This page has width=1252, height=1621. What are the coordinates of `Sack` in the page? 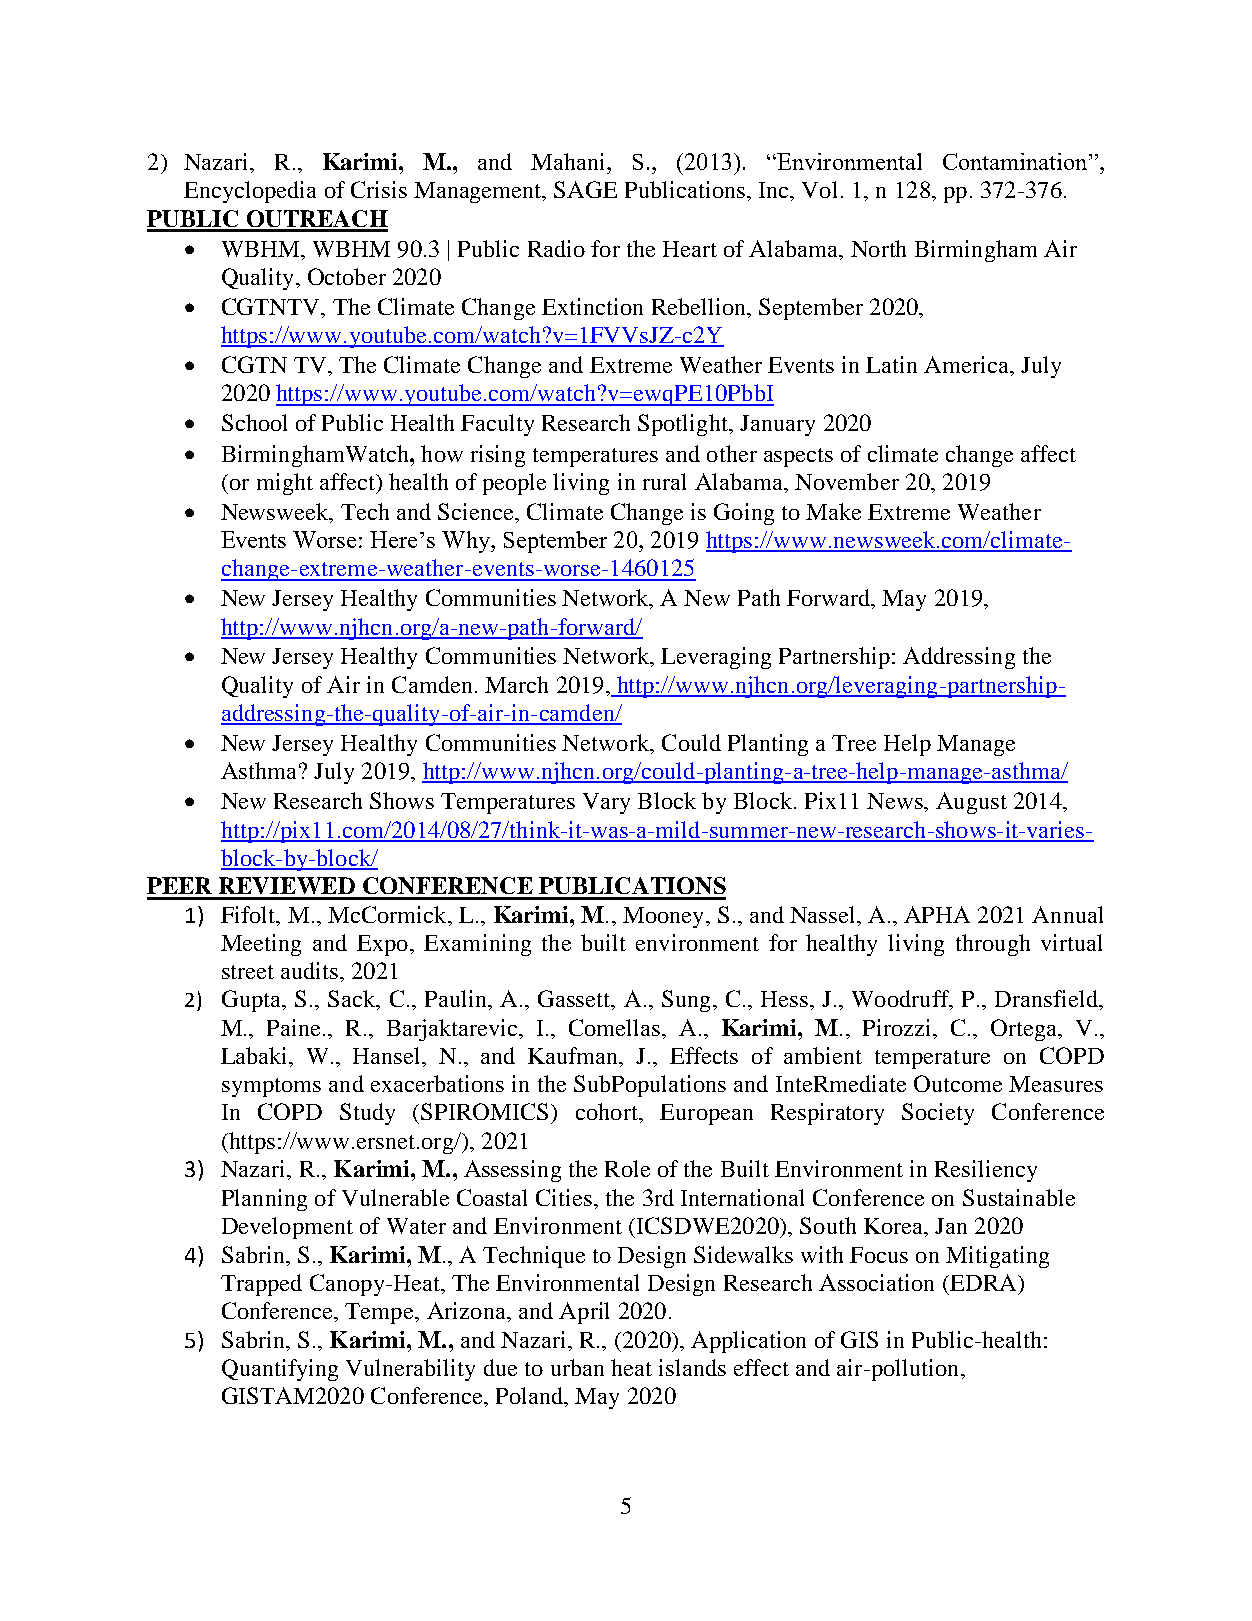 It's located at (353, 1000).
